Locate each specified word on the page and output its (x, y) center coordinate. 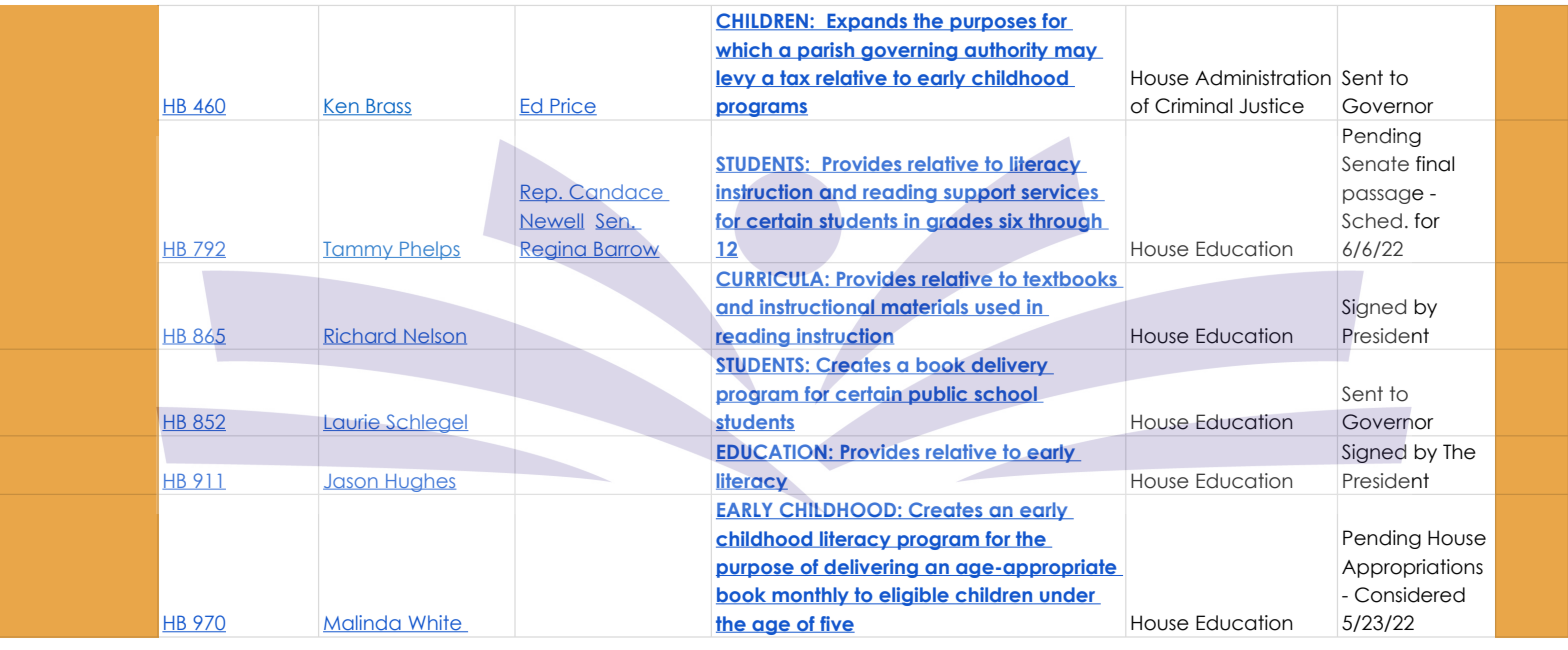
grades (961, 222)
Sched (1372, 221)
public (938, 395)
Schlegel (426, 425)
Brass (388, 106)
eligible (914, 596)
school (1005, 394)
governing (909, 51)
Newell (552, 221)
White (435, 623)
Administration (1263, 78)
